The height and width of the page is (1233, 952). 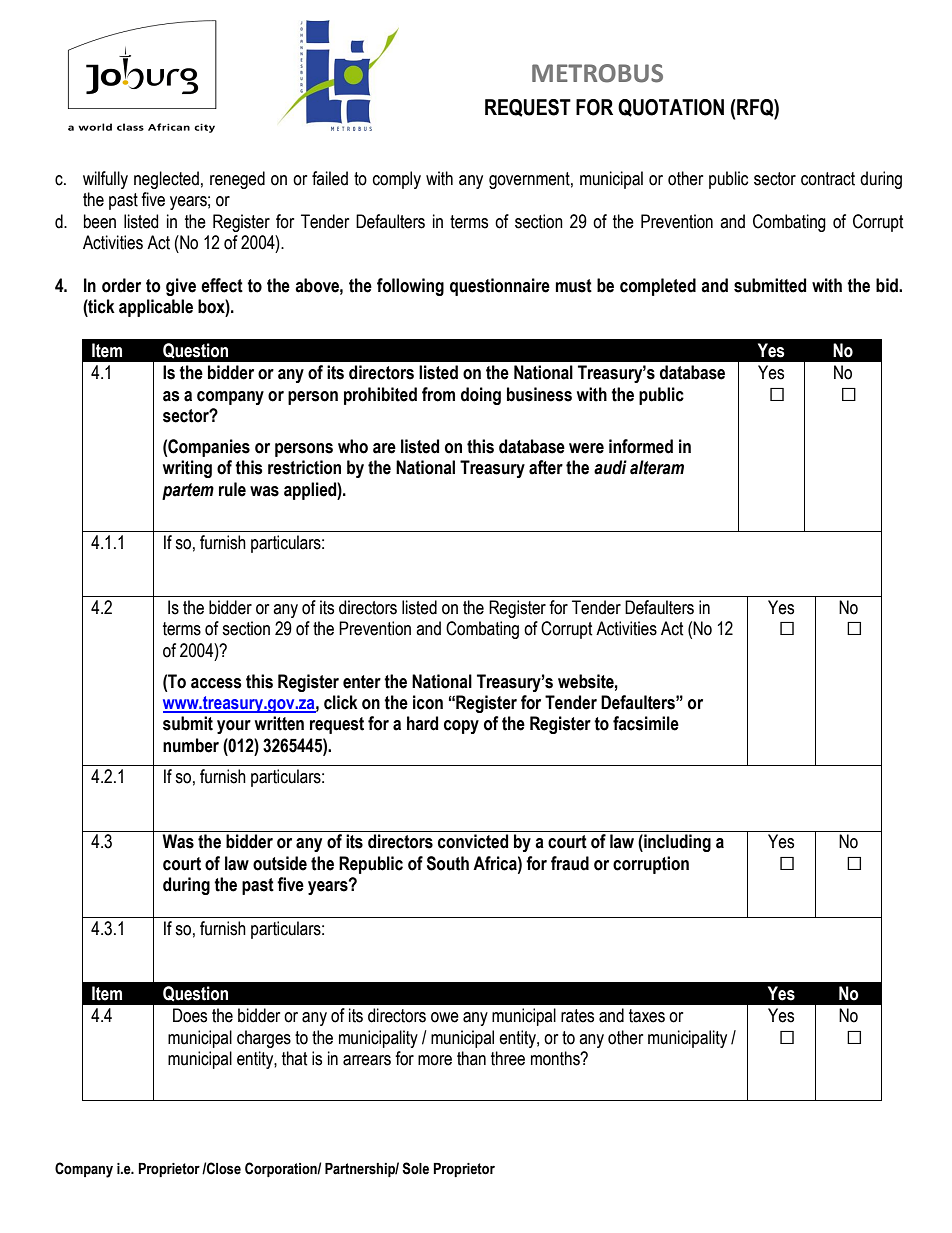 What do you see at coordinates (646, 723) in the page?
I see `facsimile` at bounding box center [646, 723].
